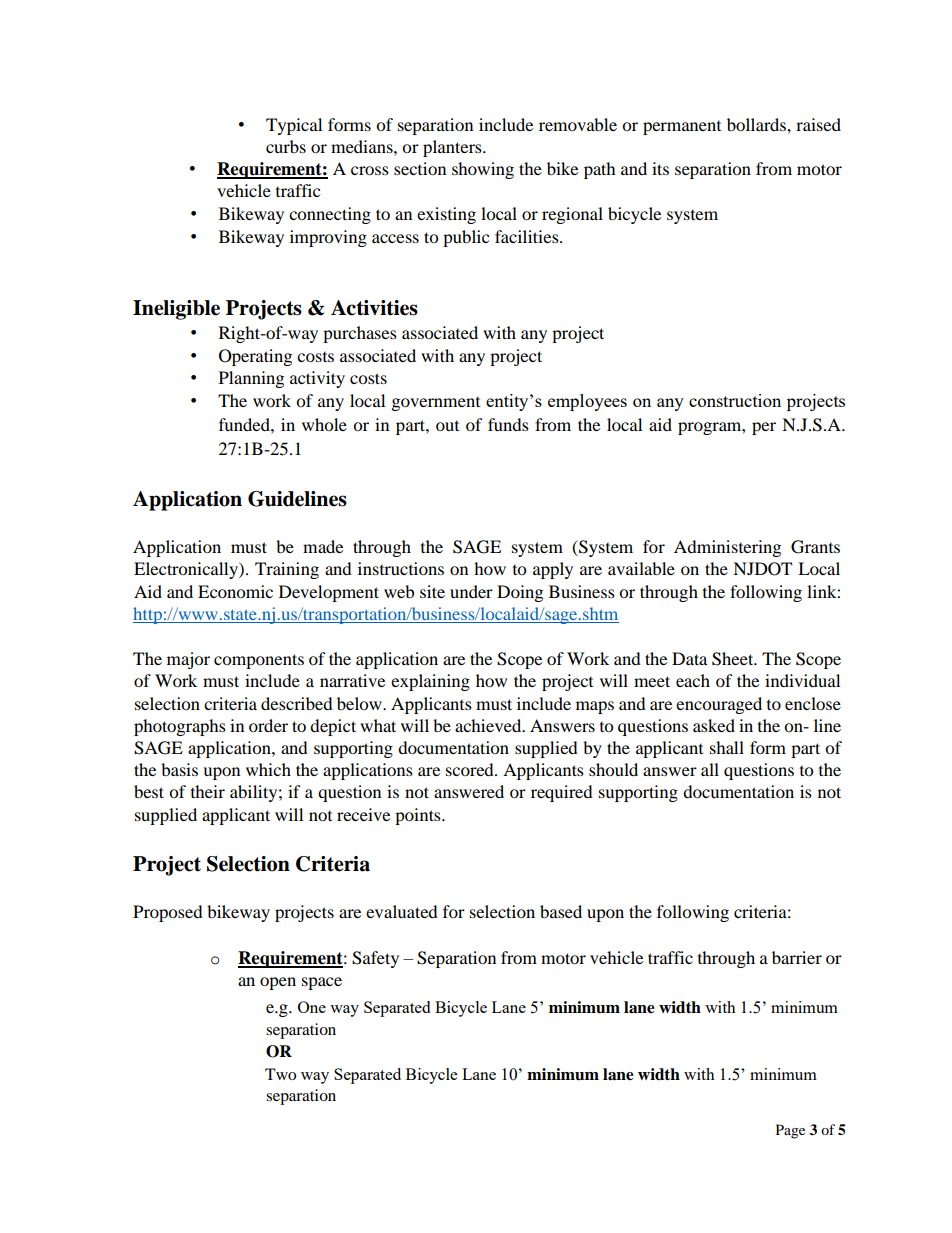 The height and width of the screenshot is (1233, 952). What do you see at coordinates (483, 170) in the screenshot?
I see `showing` at bounding box center [483, 170].
